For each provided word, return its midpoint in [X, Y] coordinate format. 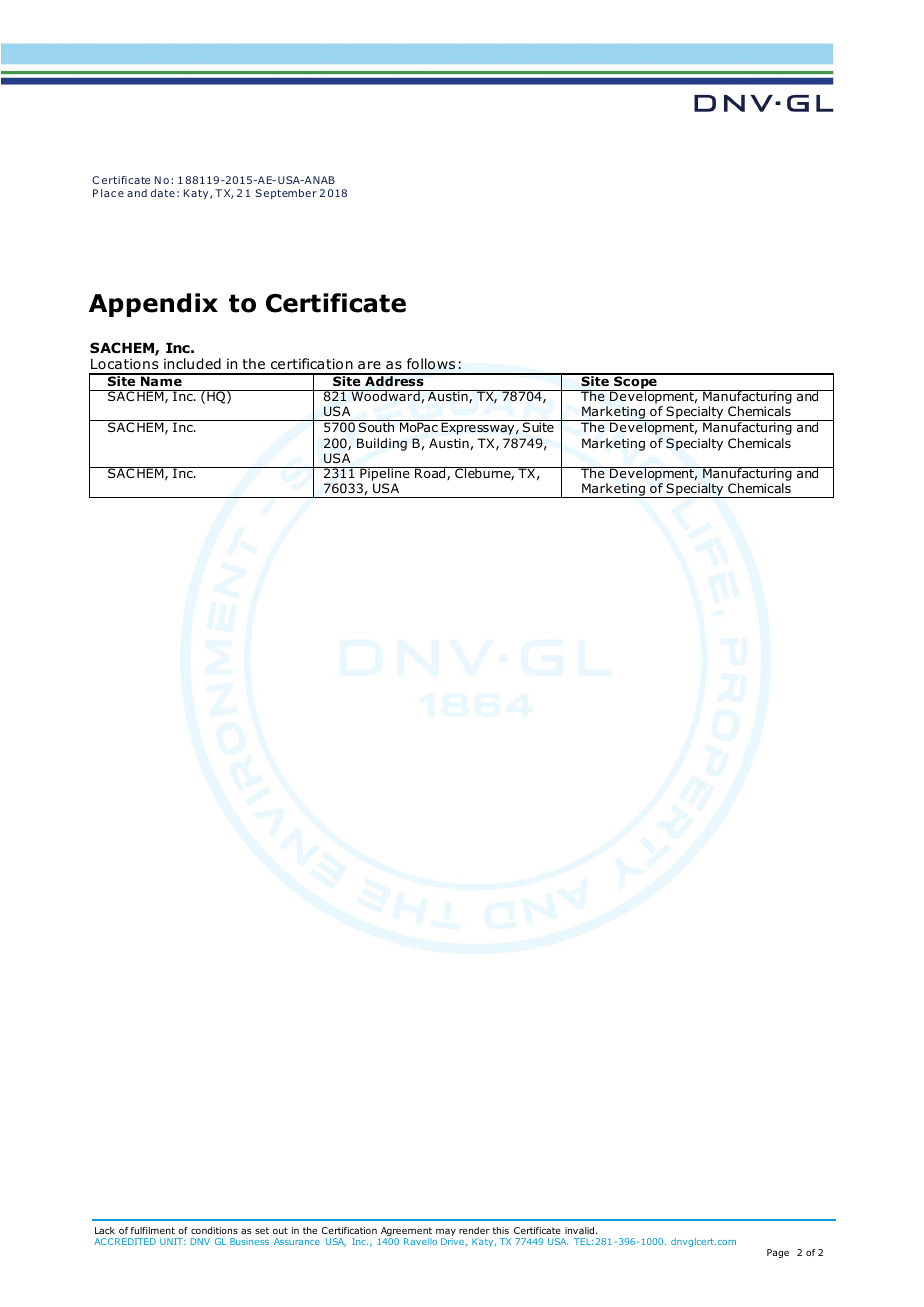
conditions [214, 1230]
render [474, 1230]
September [286, 194]
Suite [538, 427]
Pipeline [385, 474]
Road [430, 473]
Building [382, 444]
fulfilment [153, 1230]
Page [778, 1253]
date [163, 193]
